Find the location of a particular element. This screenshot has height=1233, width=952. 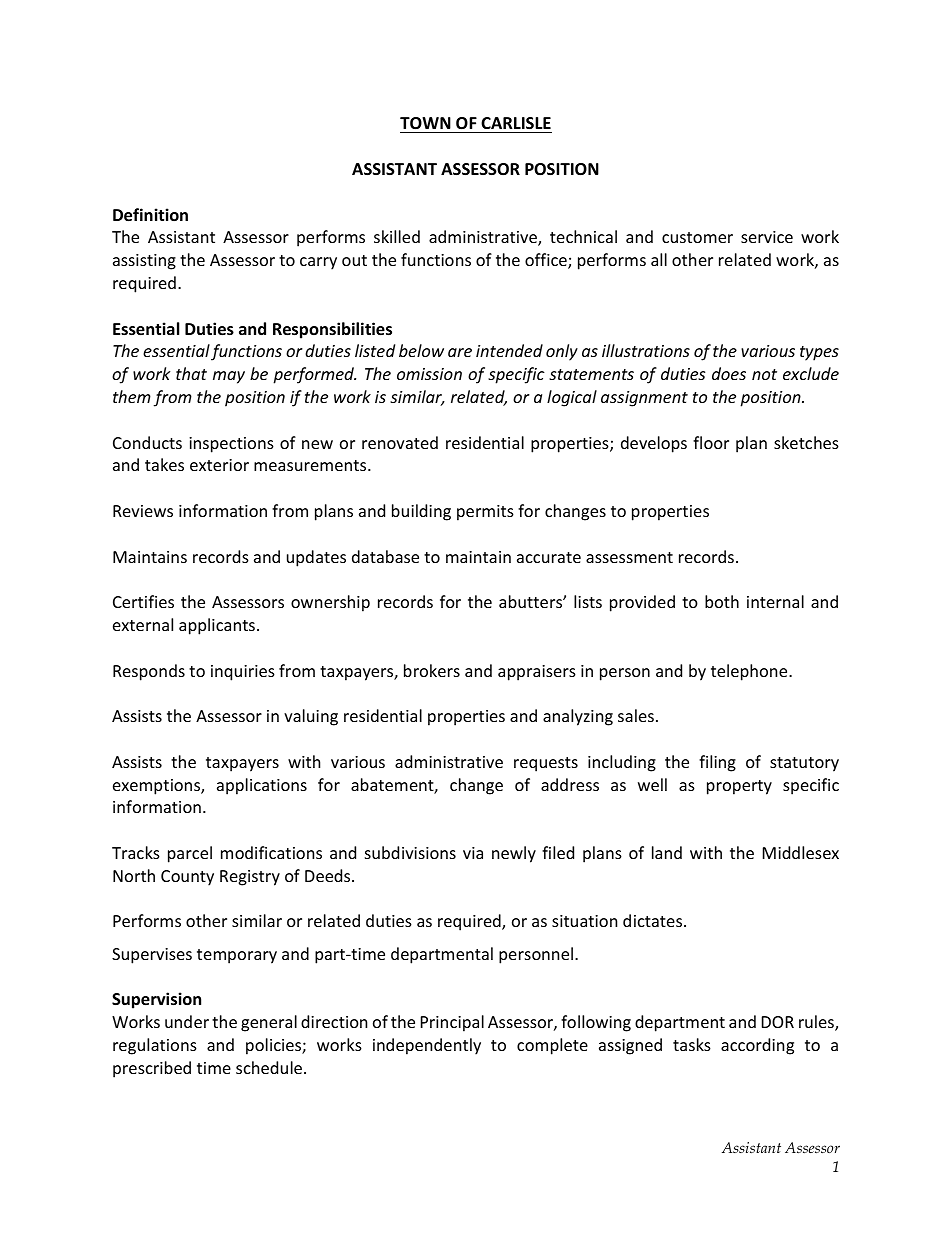

via is located at coordinates (473, 853).
